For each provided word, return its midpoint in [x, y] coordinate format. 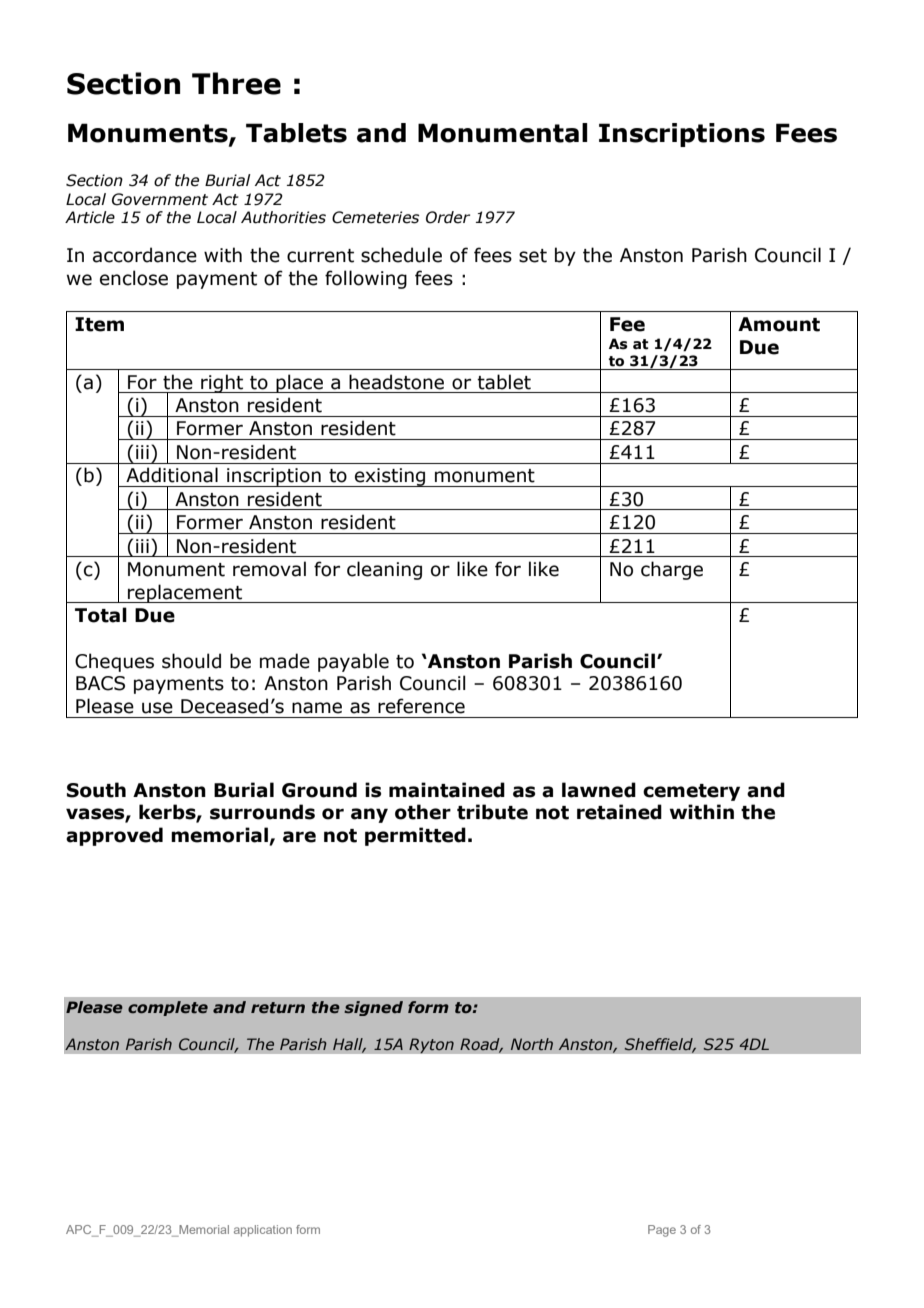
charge [672, 570]
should [191, 661]
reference [421, 706]
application [263, 1231]
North [532, 1044]
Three [236, 83]
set [533, 256]
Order [448, 217]
